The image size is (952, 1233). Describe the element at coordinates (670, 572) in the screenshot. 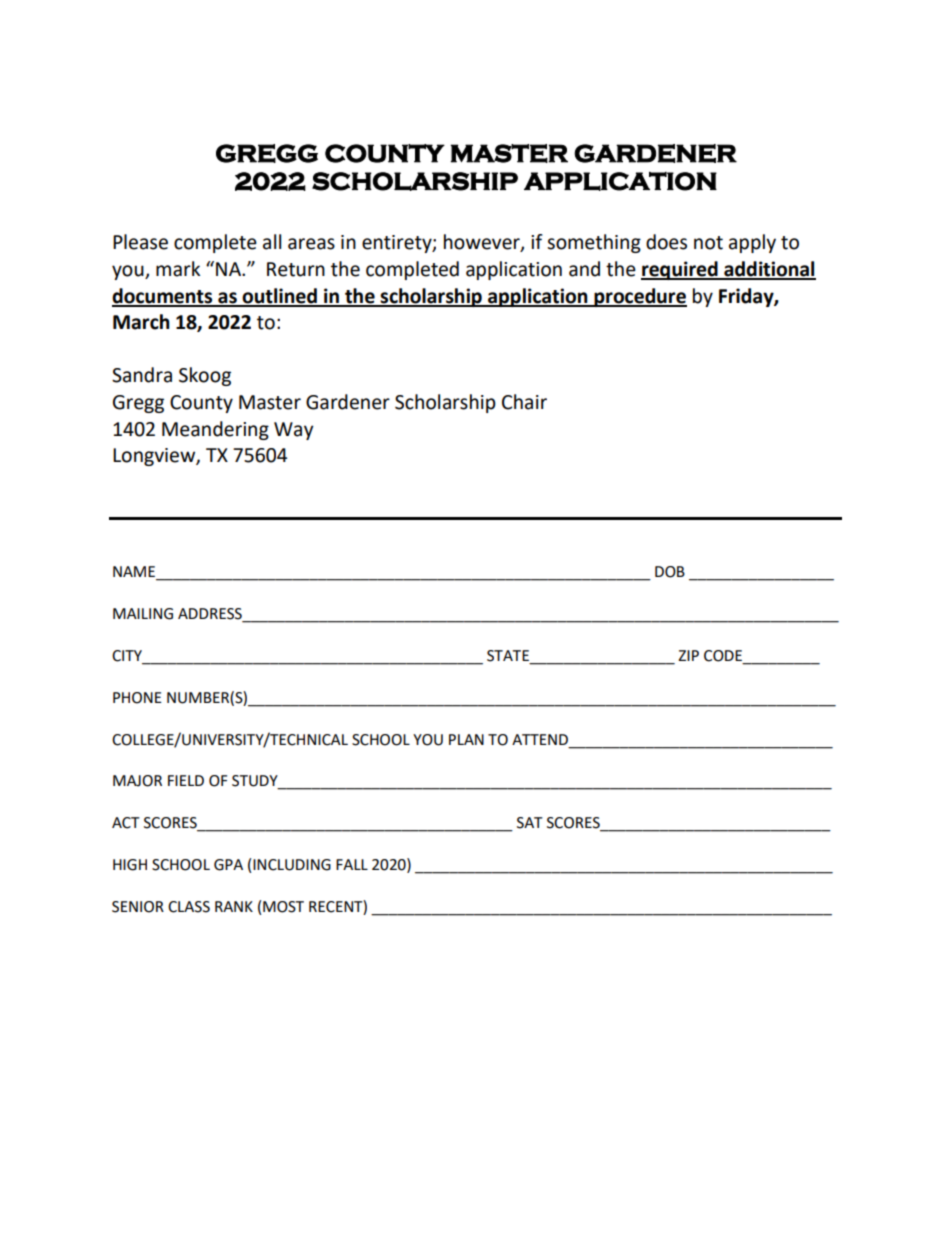

I see `DOB` at that location.
